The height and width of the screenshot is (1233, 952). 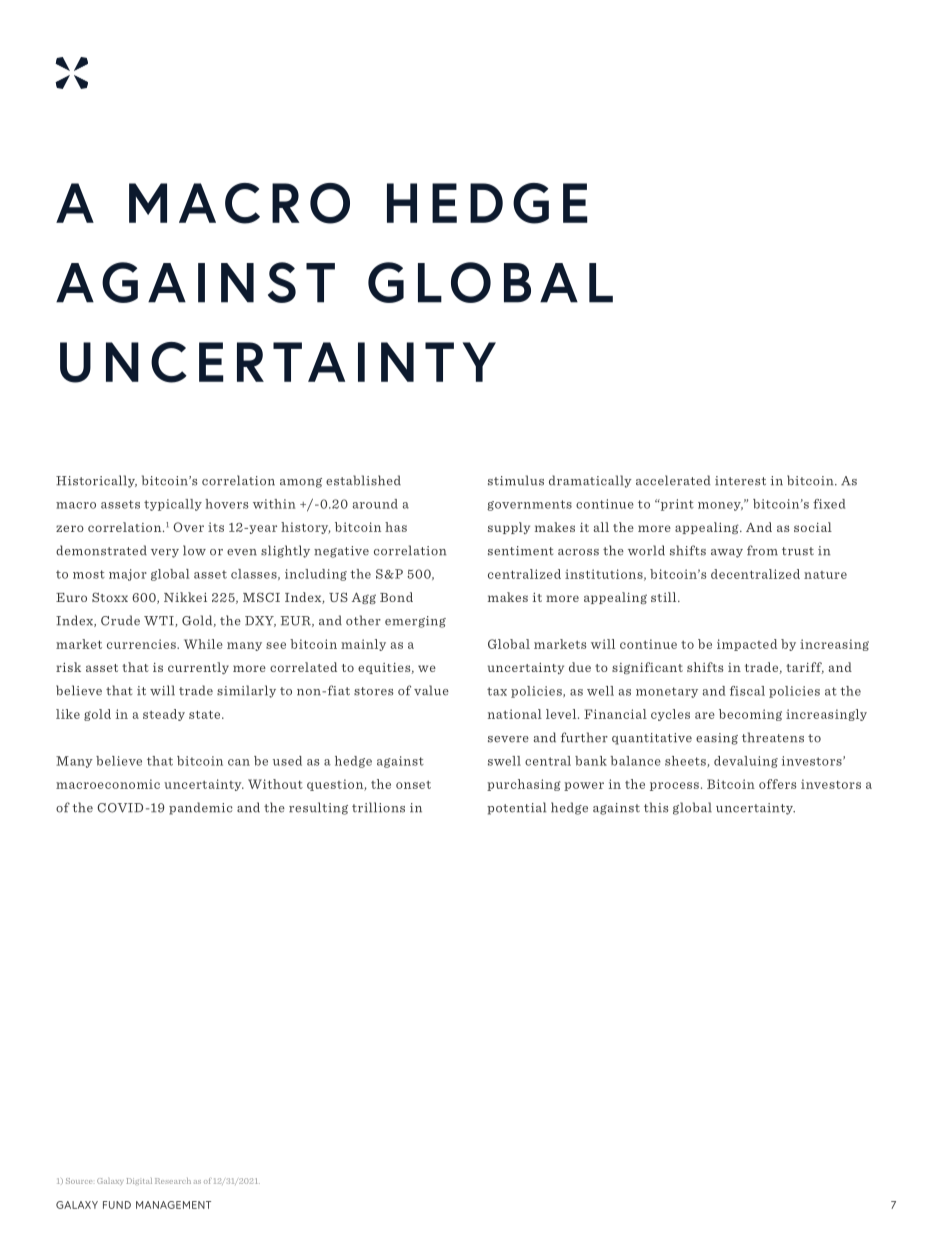 I want to click on typically, so click(x=173, y=505).
